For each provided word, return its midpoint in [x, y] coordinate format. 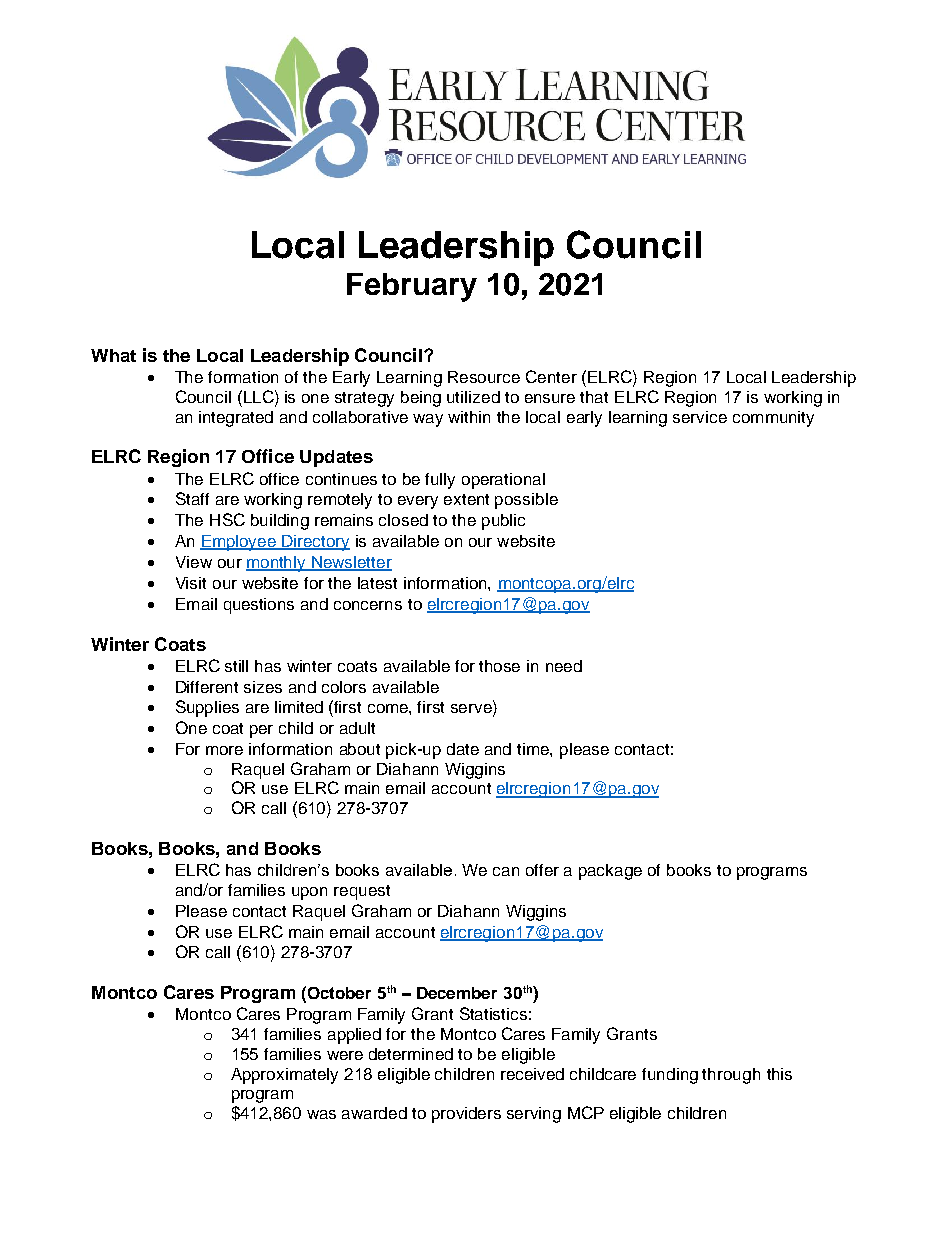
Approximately [284, 1076]
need [564, 666]
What [113, 355]
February [412, 287]
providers [466, 1115]
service [700, 417]
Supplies [207, 708]
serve [472, 710]
